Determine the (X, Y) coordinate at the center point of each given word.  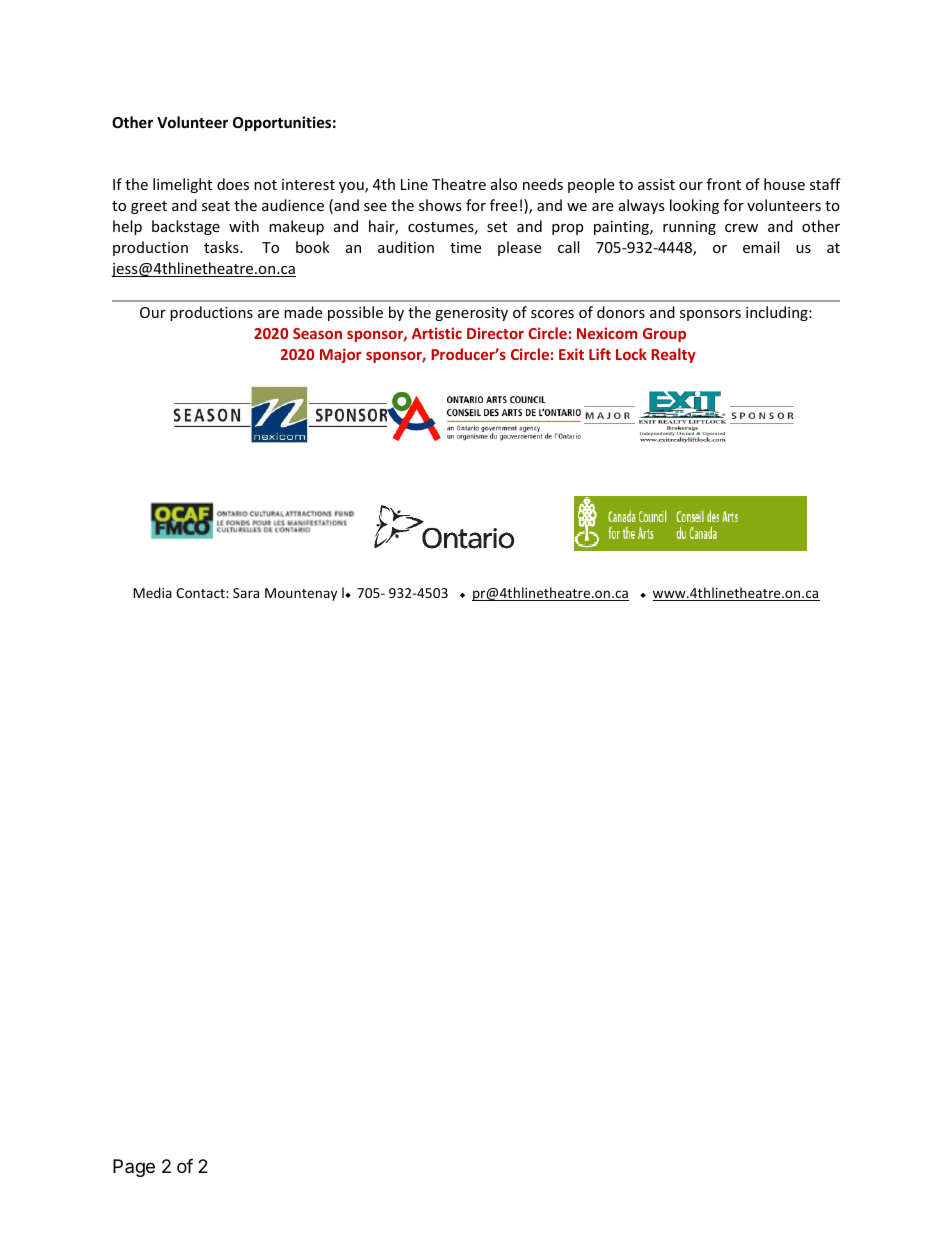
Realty (673, 355)
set (497, 227)
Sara (246, 593)
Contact (201, 593)
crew (741, 228)
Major (341, 355)
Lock (631, 354)
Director (495, 333)
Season (317, 333)
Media (152, 592)
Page (134, 1168)
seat (216, 206)
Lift (600, 354)
